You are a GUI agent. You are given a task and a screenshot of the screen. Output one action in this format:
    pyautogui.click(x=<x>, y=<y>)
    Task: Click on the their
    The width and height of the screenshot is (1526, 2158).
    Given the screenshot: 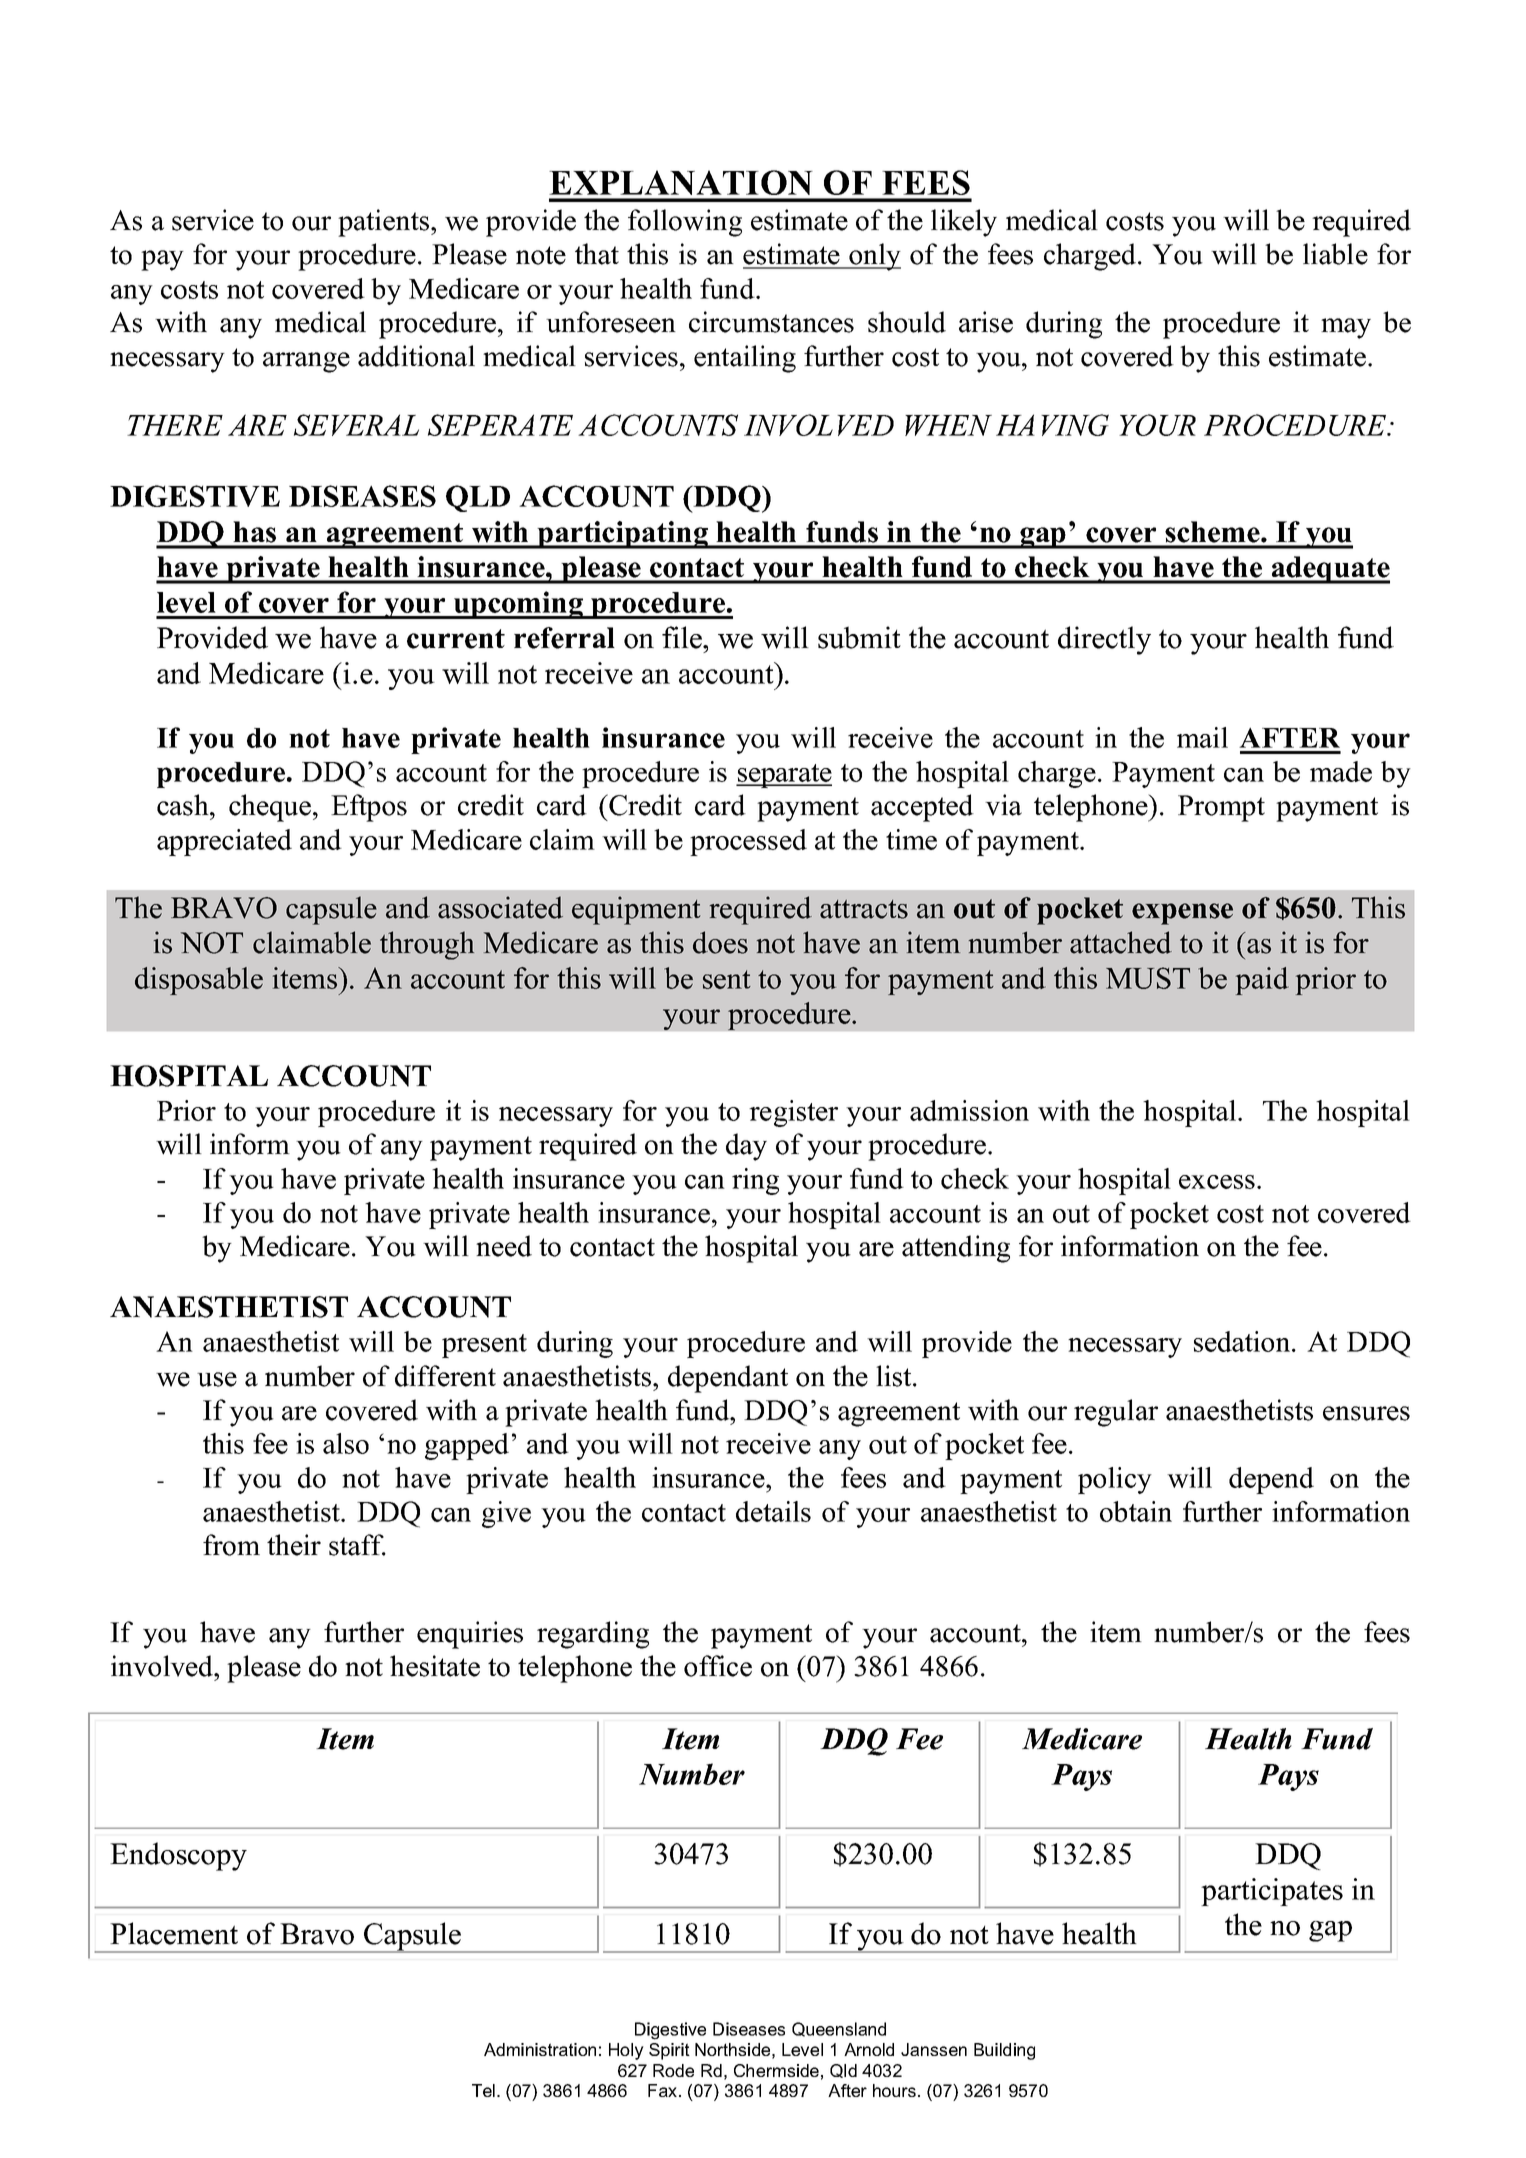 What is the action you would take?
    pyautogui.click(x=294, y=1545)
